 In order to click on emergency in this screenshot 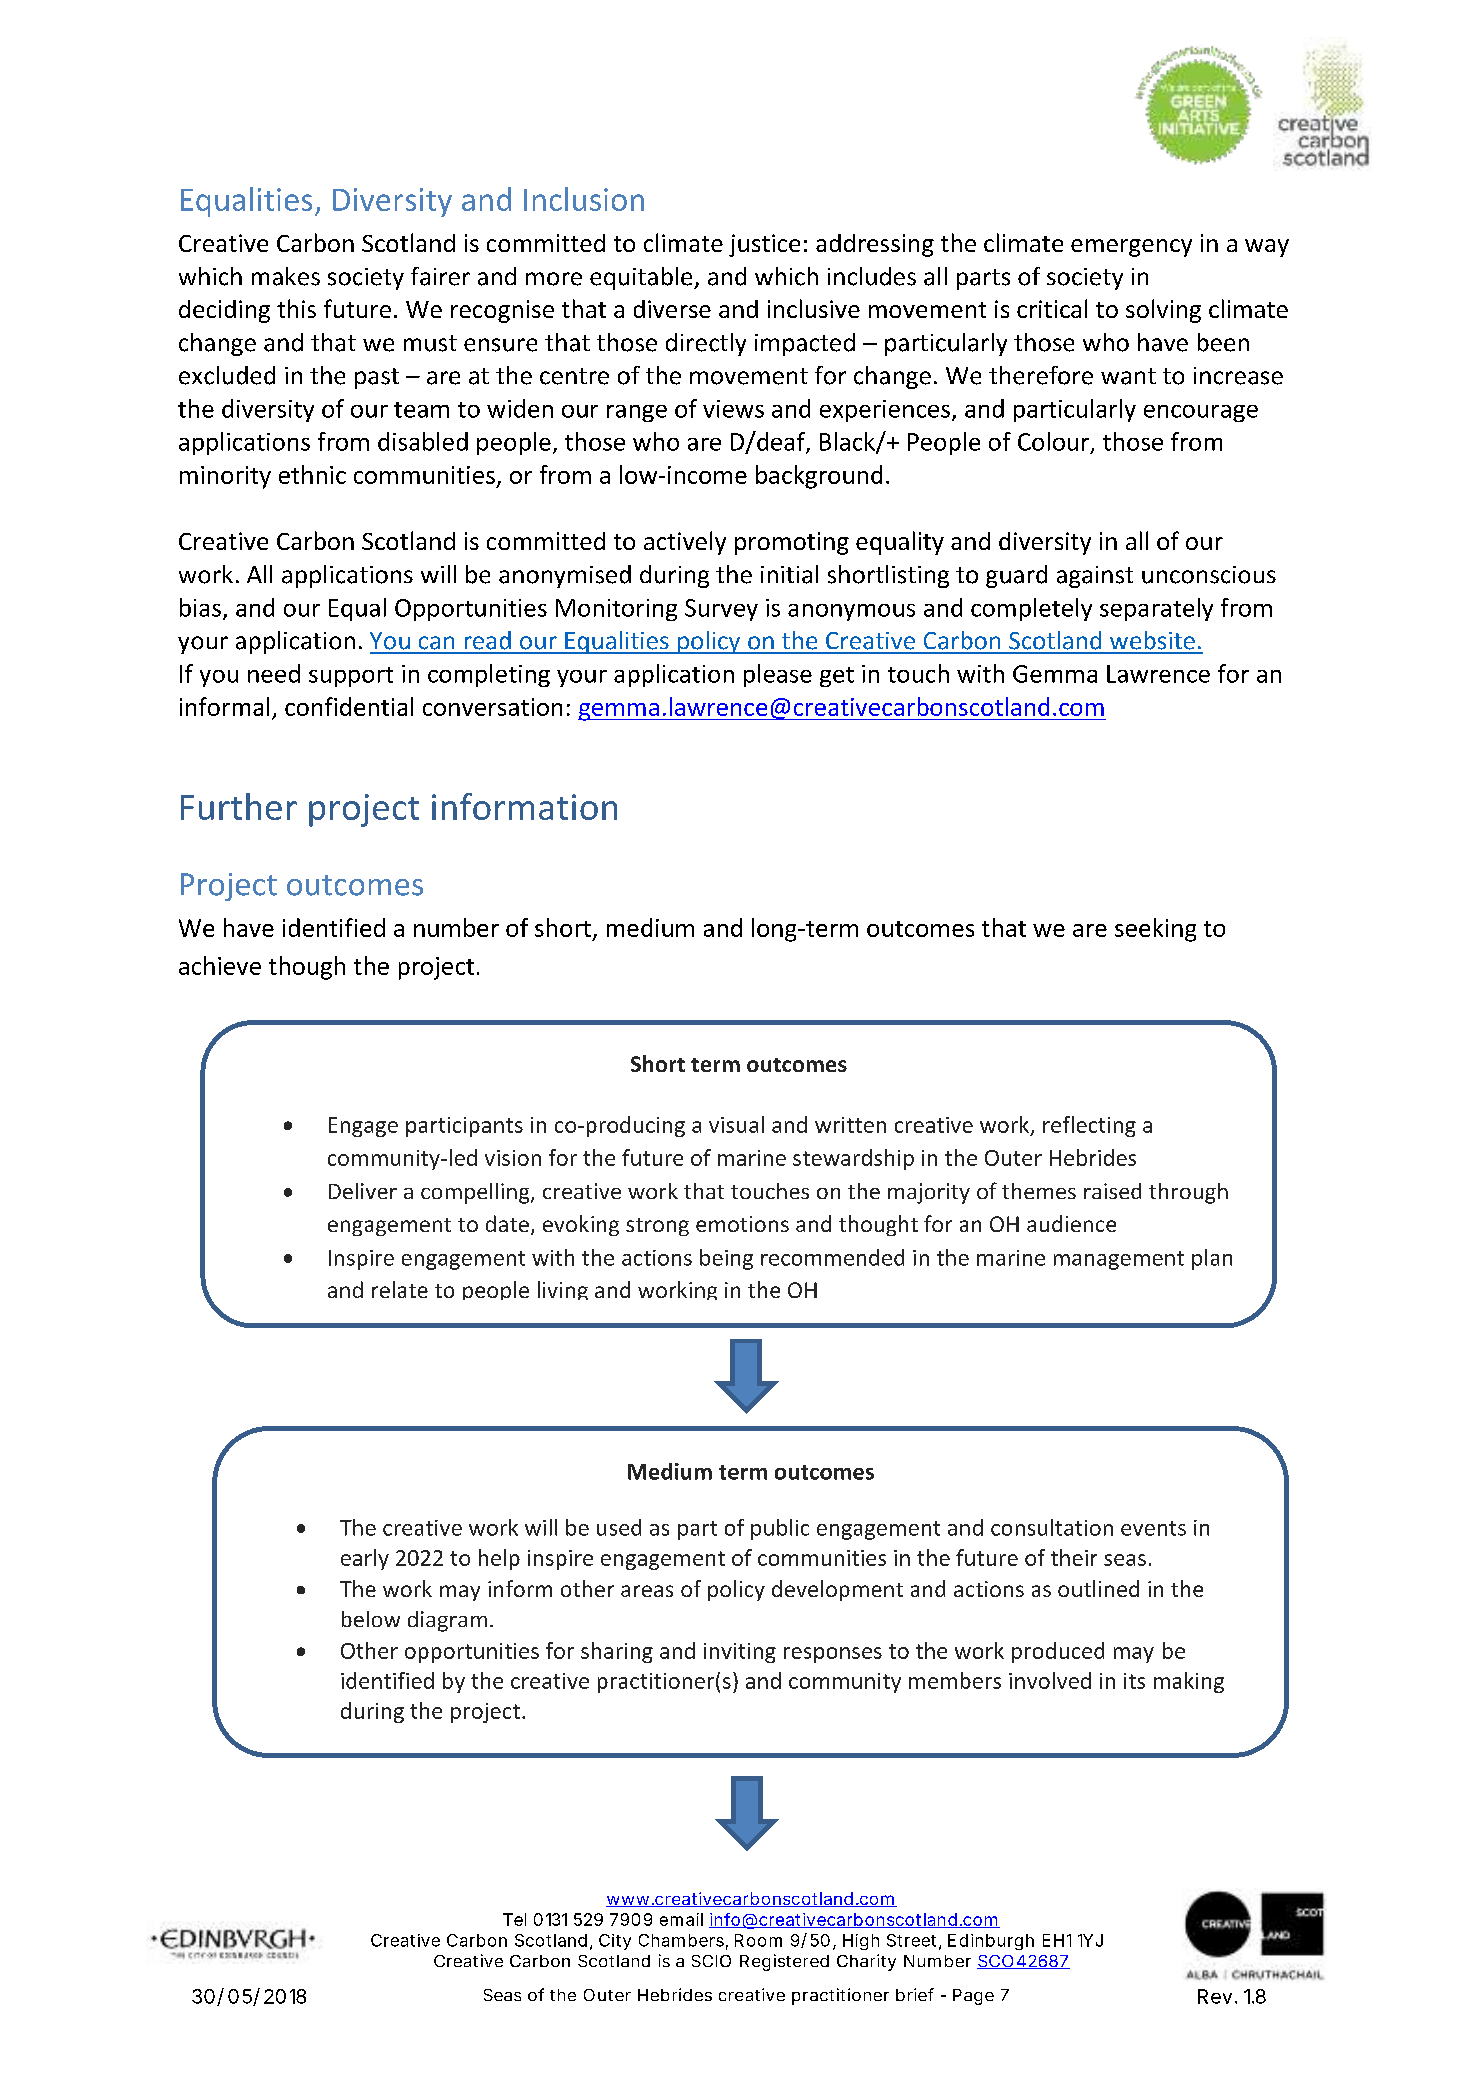, I will do `click(1131, 248)`.
